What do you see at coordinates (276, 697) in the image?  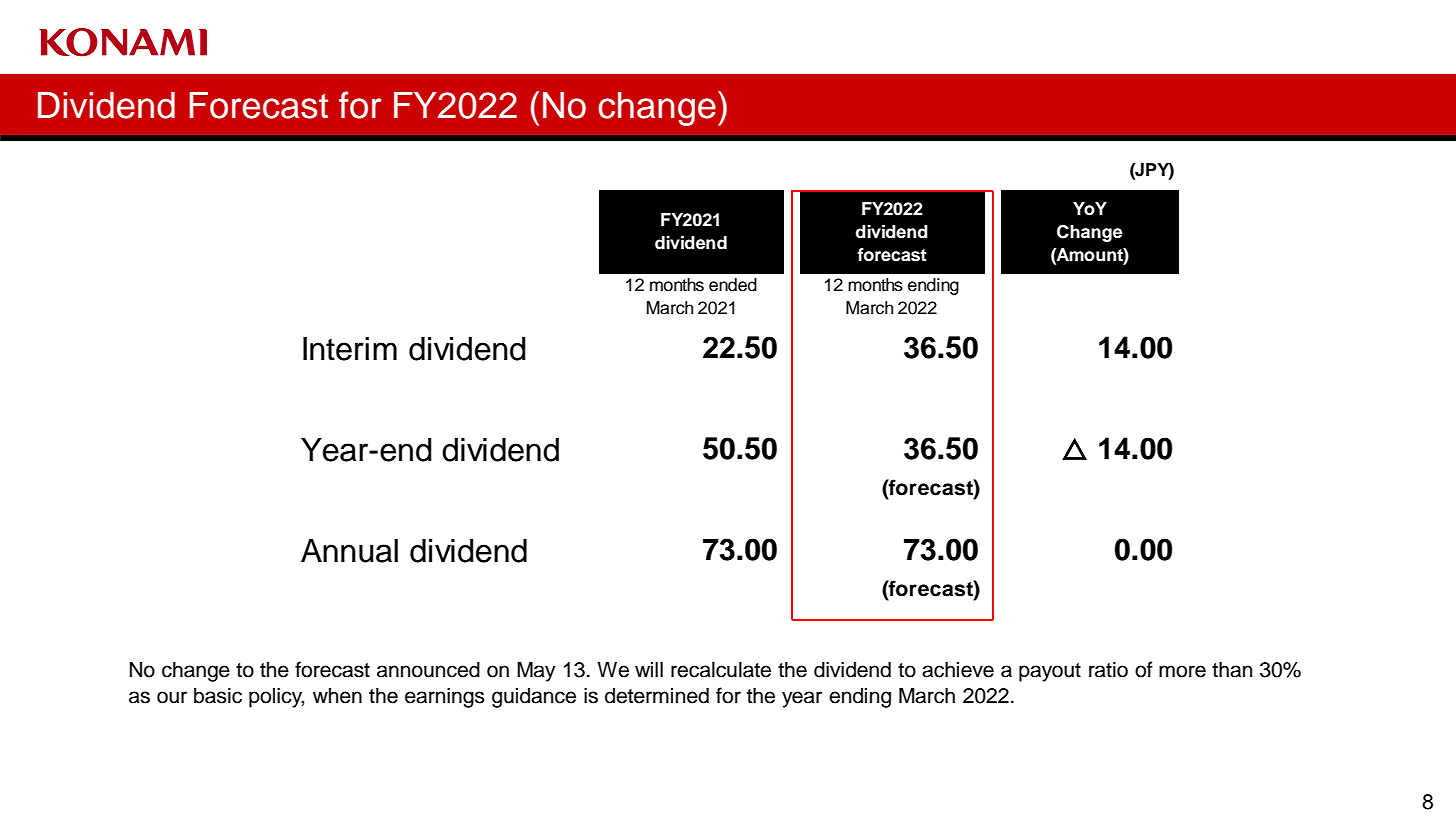 I see `policy` at bounding box center [276, 697].
